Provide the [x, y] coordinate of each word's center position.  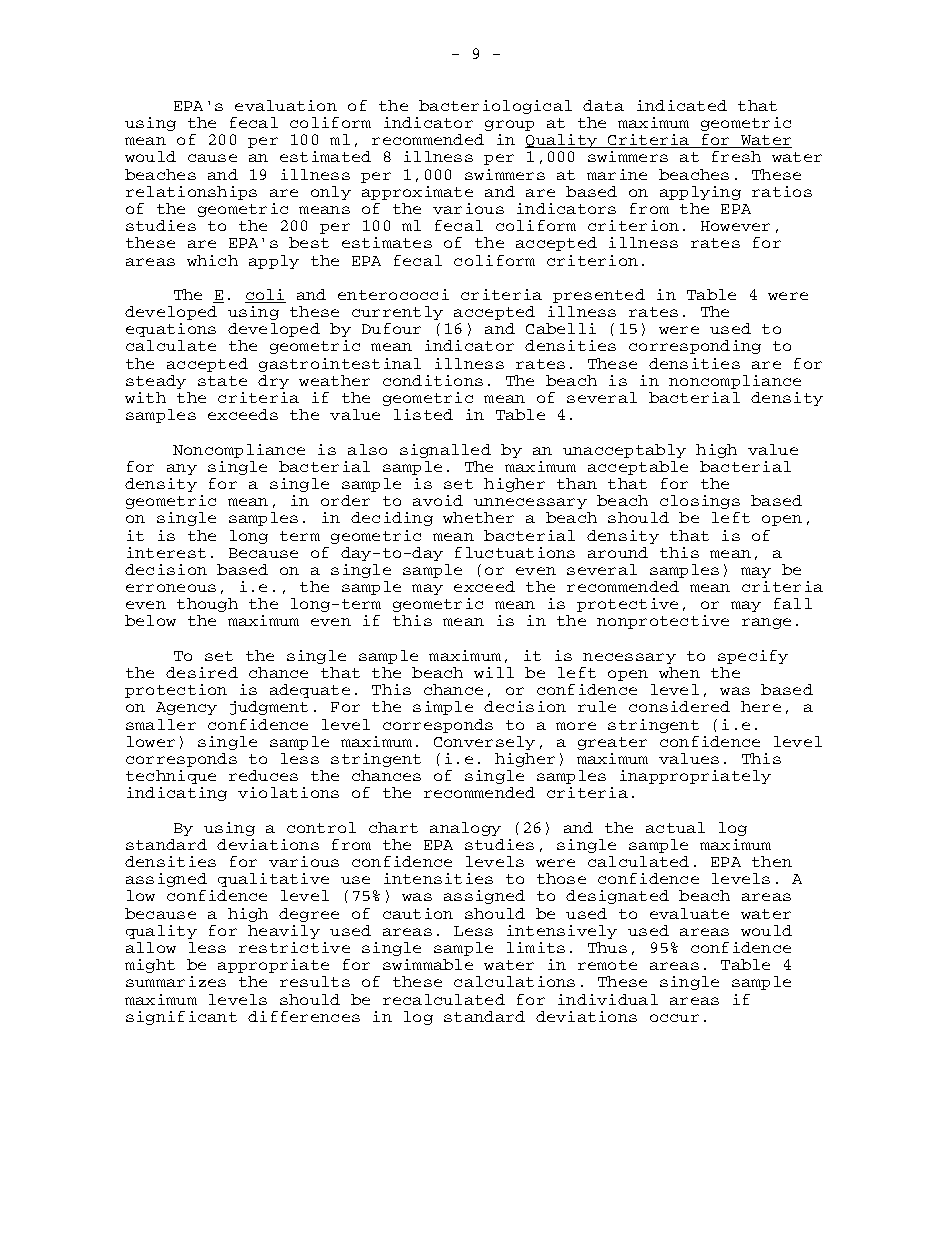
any [182, 469]
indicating [177, 794]
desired [202, 672]
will [494, 672]
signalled [445, 451]
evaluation [286, 105]
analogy [465, 829]
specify [753, 657]
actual [675, 827]
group [509, 125]
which [212, 260]
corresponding [695, 347]
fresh [736, 156]
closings [700, 502]
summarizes [176, 981]
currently [397, 313]
